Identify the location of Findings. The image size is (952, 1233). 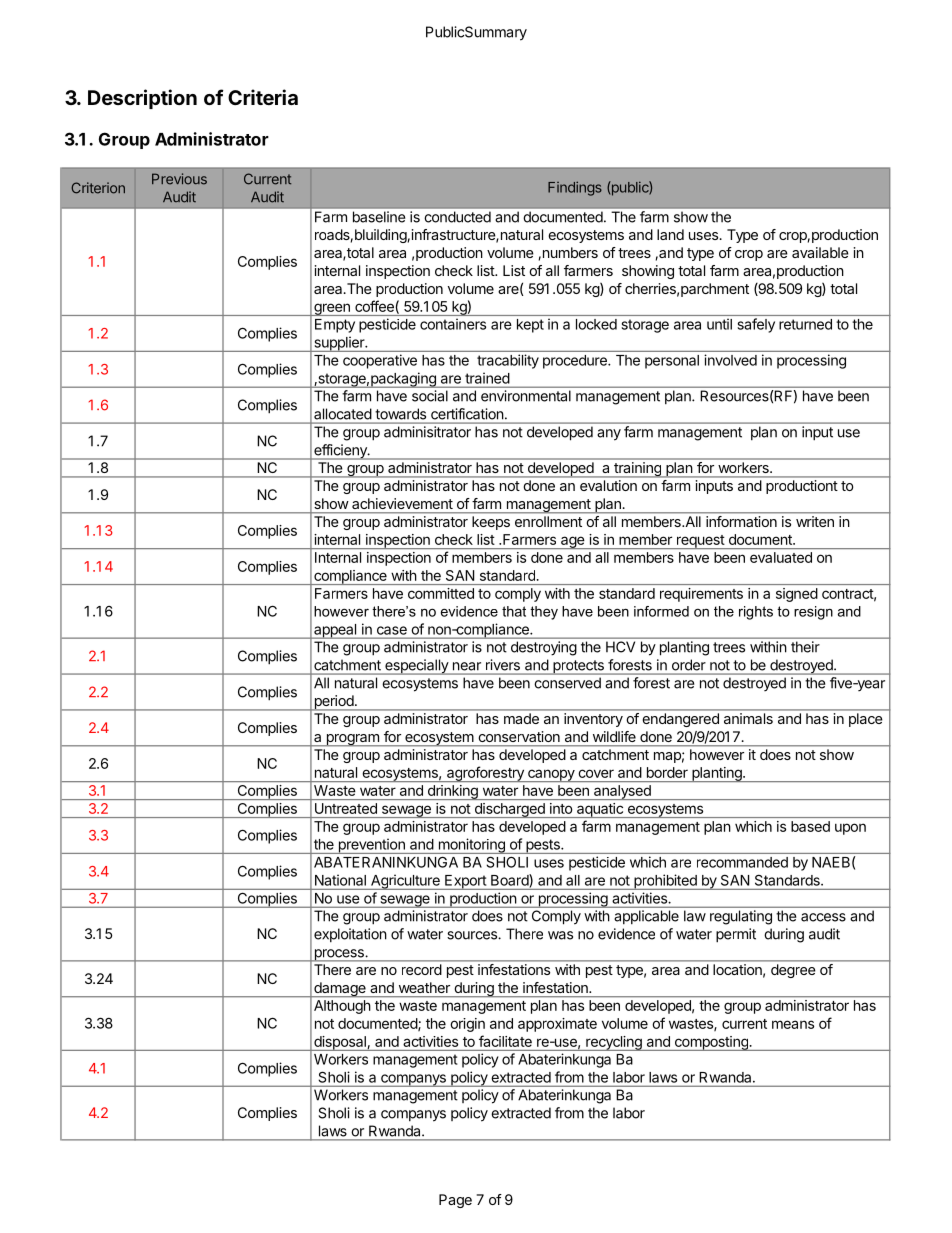
(575, 188).
